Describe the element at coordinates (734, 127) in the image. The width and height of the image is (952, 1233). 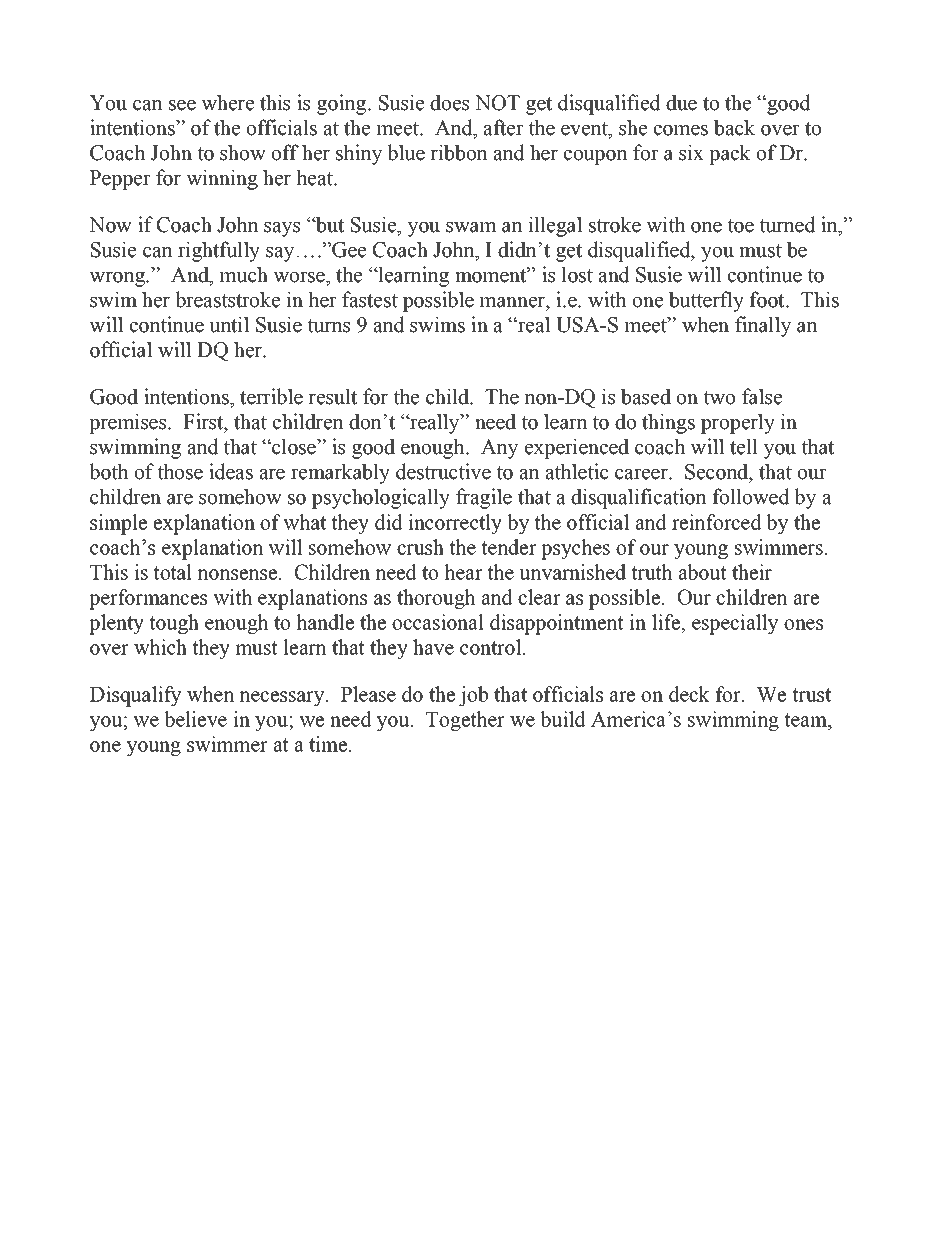
I see `back` at that location.
